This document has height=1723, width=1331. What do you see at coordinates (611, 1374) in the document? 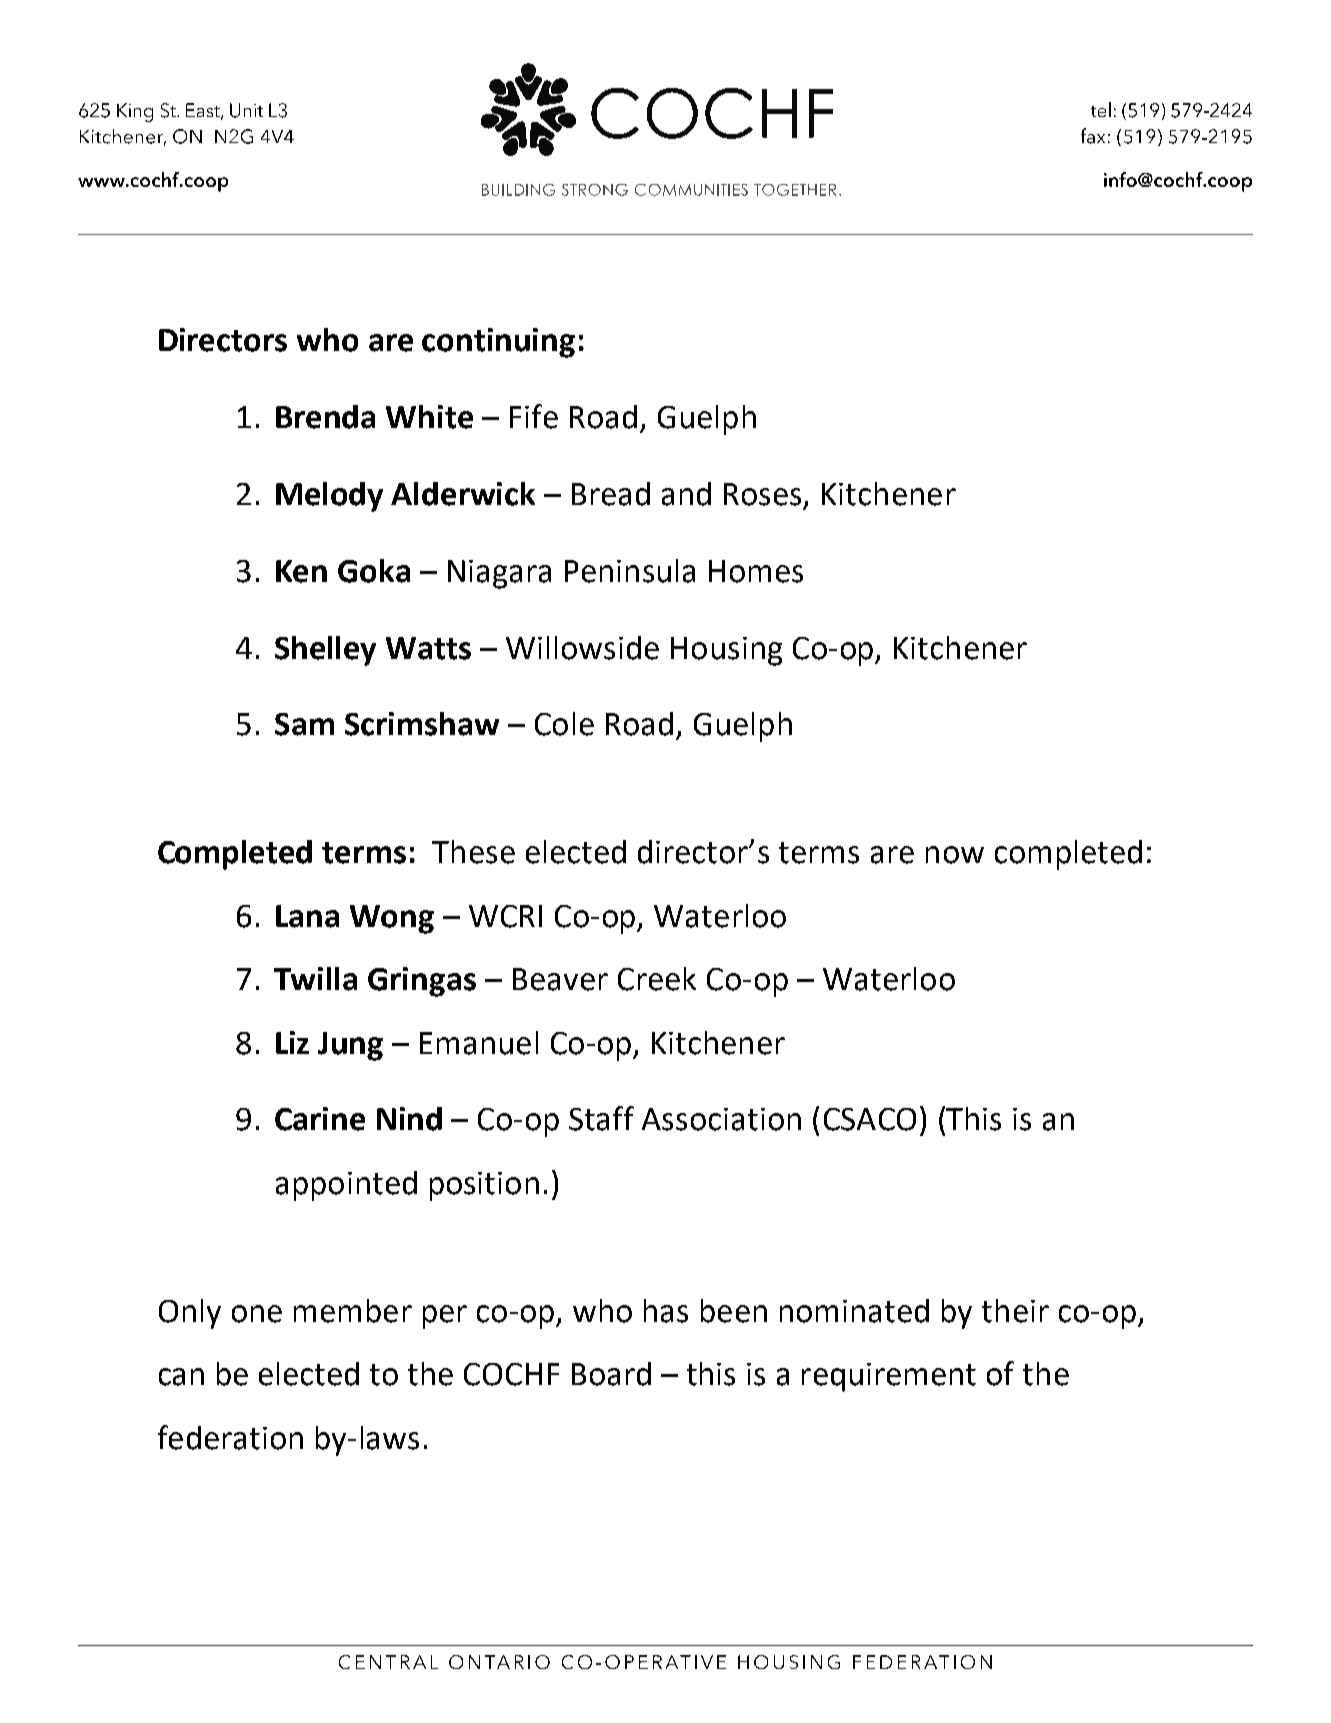
I see `Board` at bounding box center [611, 1374].
